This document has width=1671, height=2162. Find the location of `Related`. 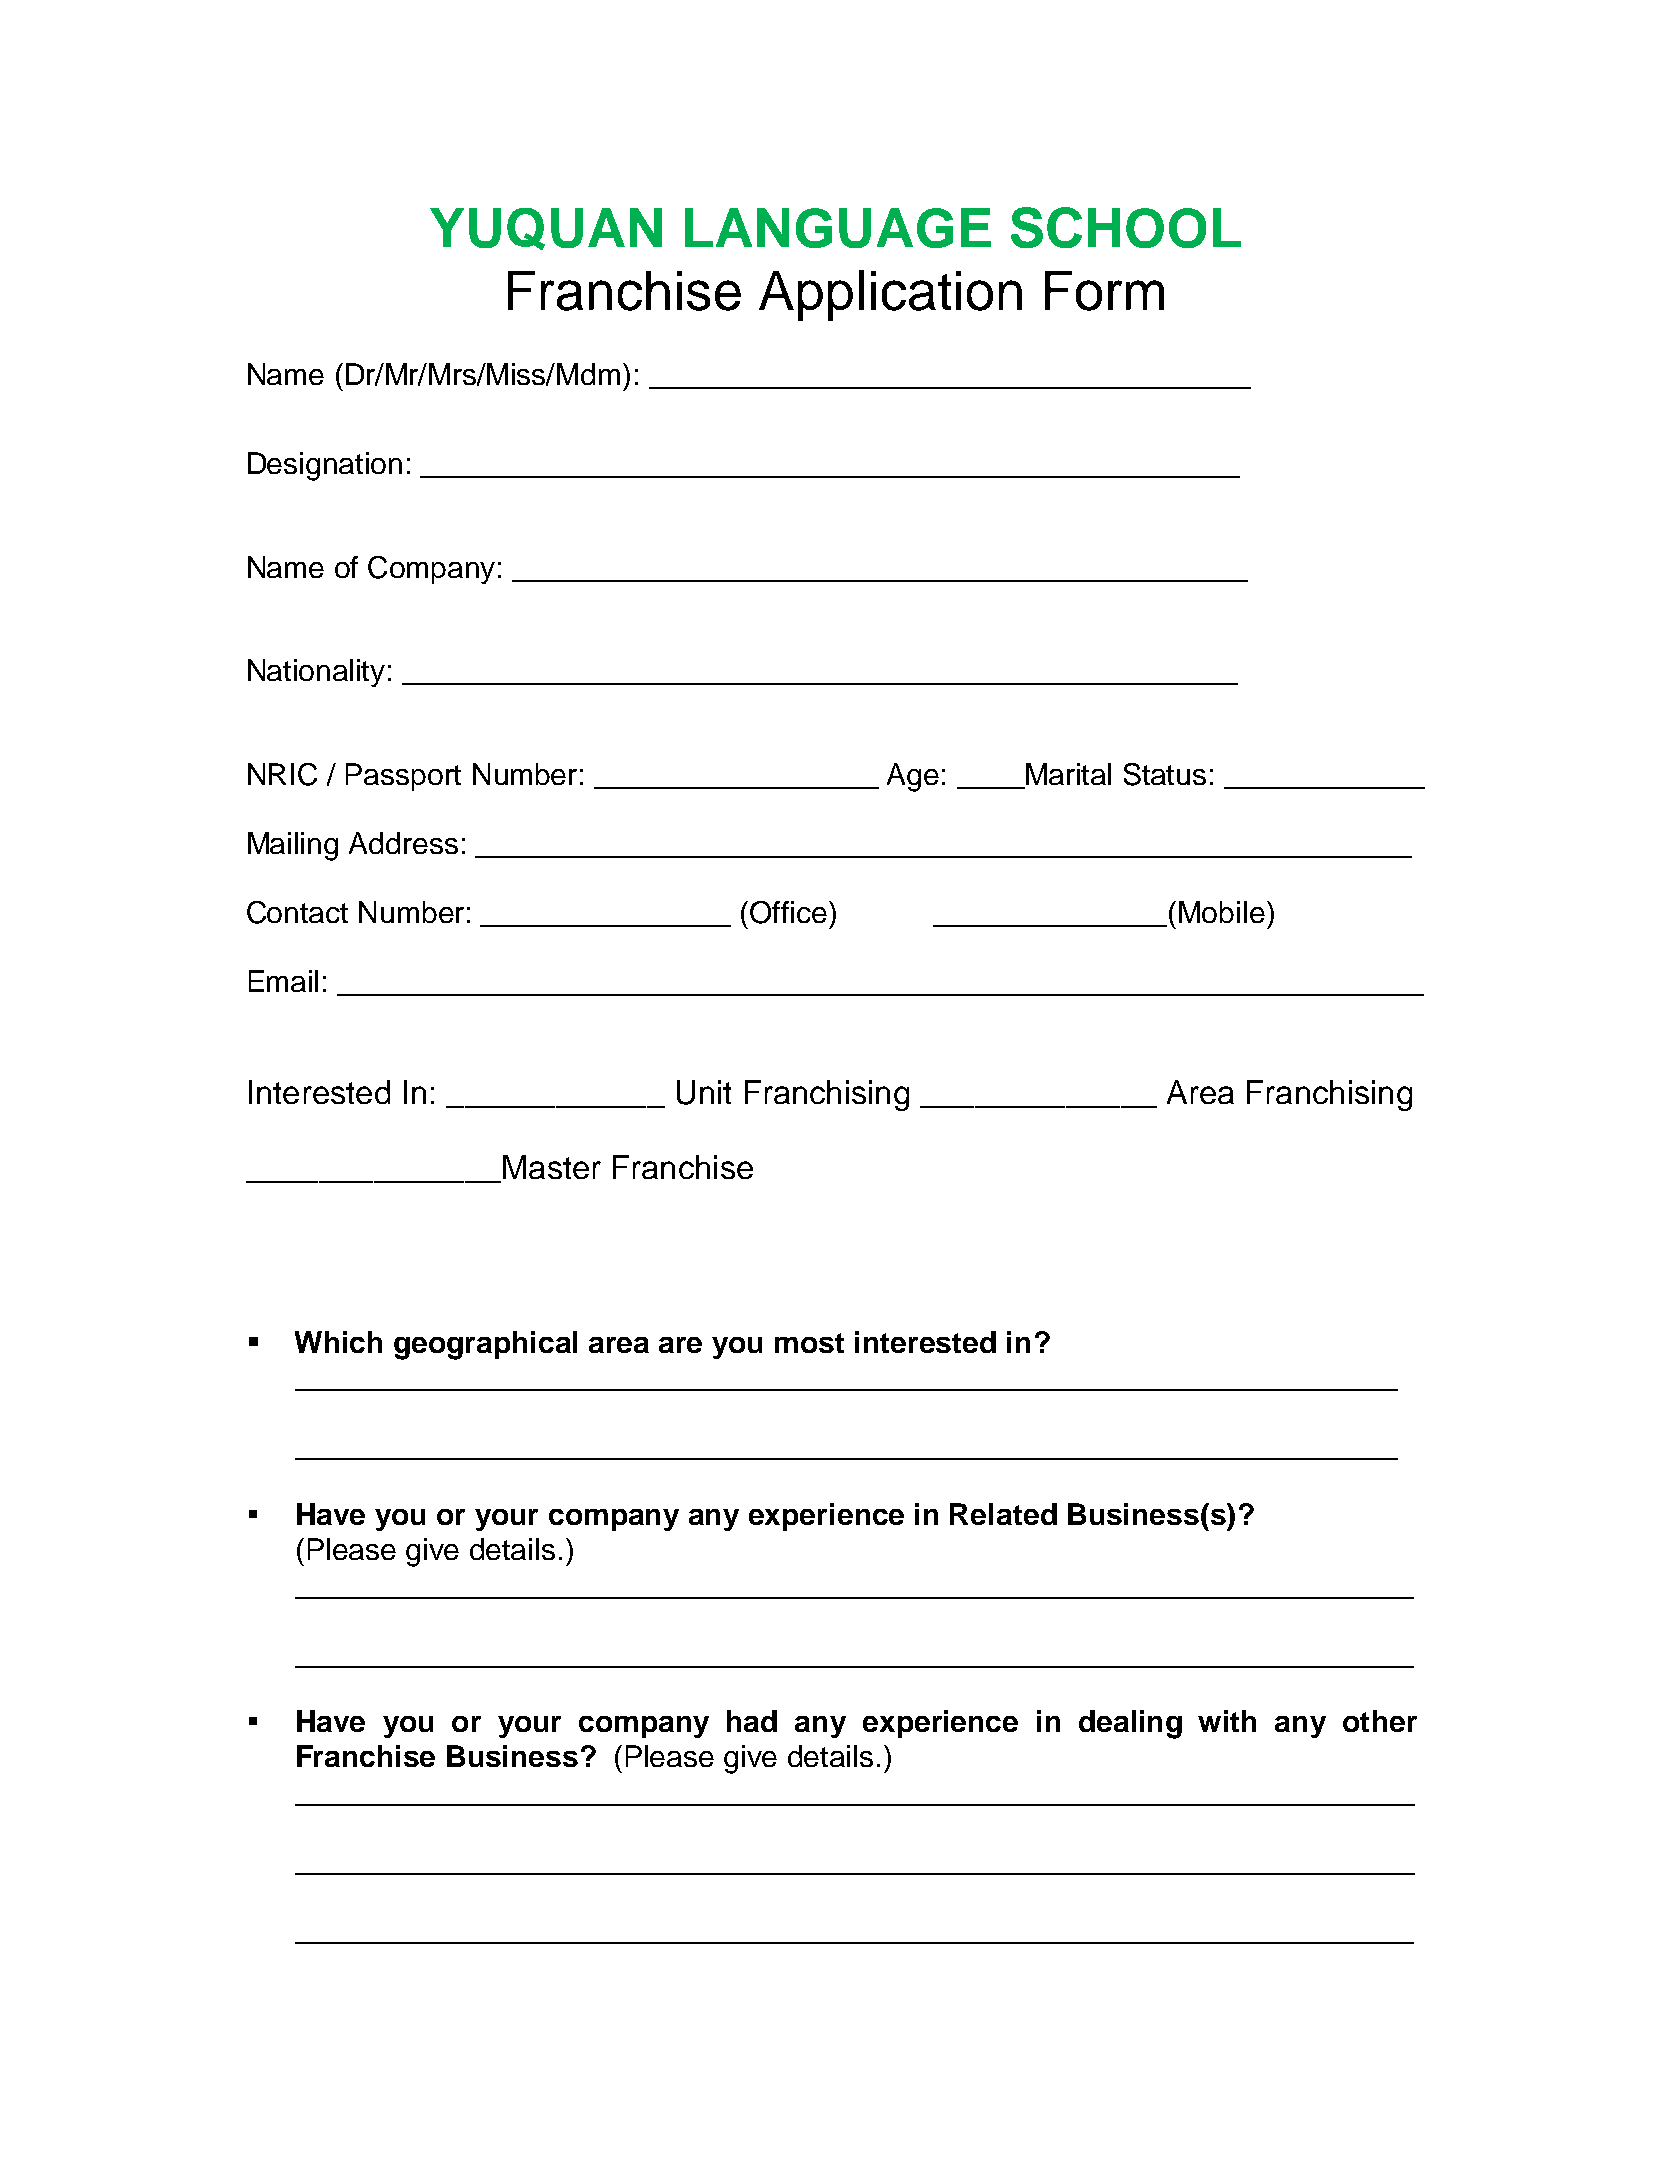

Related is located at coordinates (1003, 1514).
